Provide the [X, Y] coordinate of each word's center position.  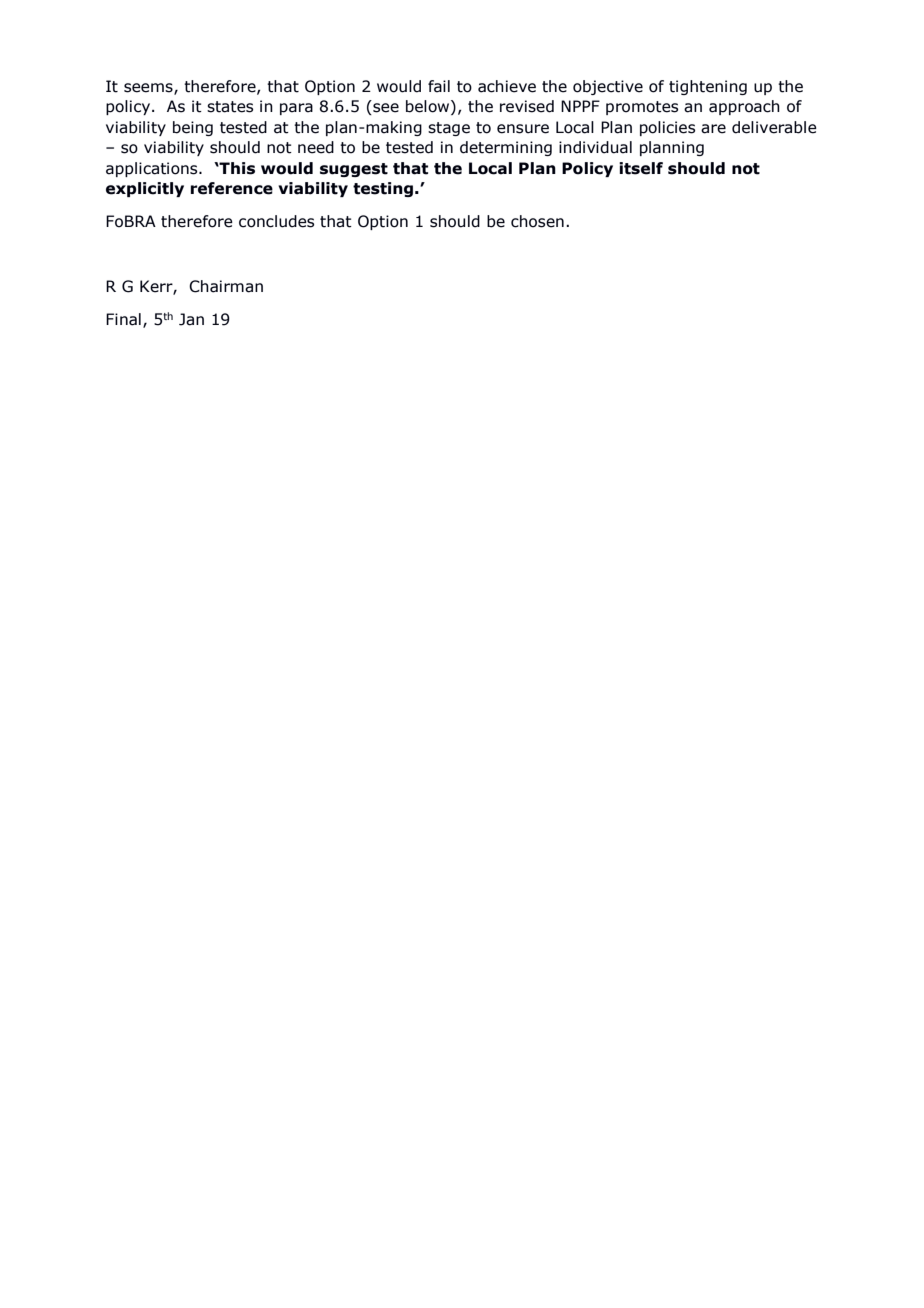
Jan [191, 319]
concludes [276, 221]
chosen [537, 221]
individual [595, 147]
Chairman [226, 286]
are [713, 129]
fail [439, 86]
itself [641, 168]
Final [123, 319]
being [193, 128]
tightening [708, 87]
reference [232, 188]
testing [383, 189]
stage [449, 129]
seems [149, 89]
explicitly [145, 189]
